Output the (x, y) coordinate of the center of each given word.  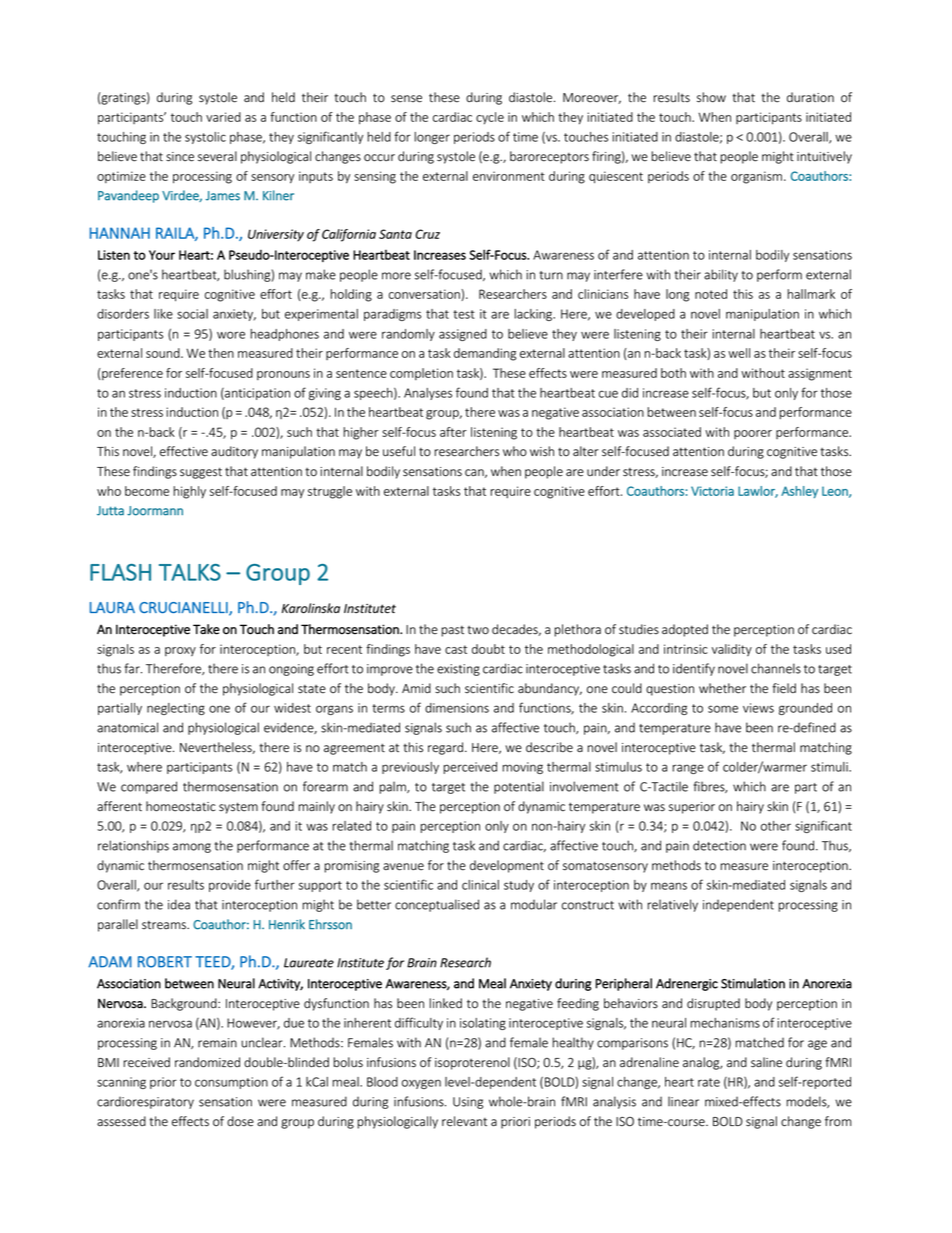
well (739, 353)
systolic (205, 138)
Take (206, 629)
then (221, 353)
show (711, 97)
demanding (485, 354)
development (507, 866)
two (478, 630)
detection (719, 845)
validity (732, 650)
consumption (231, 1083)
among (192, 848)
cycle (490, 118)
